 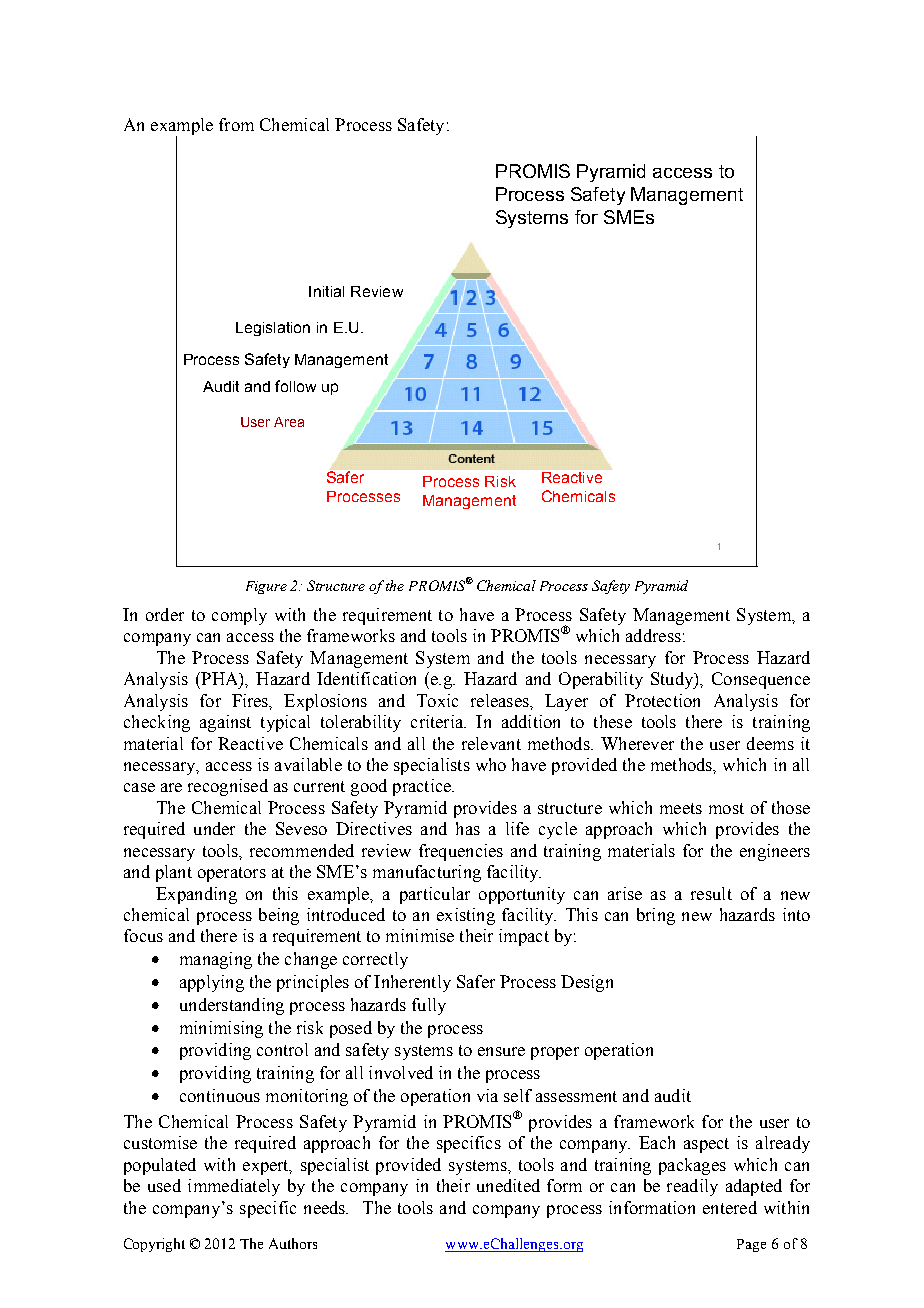 What do you see at coordinates (289, 422) in the screenshot?
I see `Area` at bounding box center [289, 422].
